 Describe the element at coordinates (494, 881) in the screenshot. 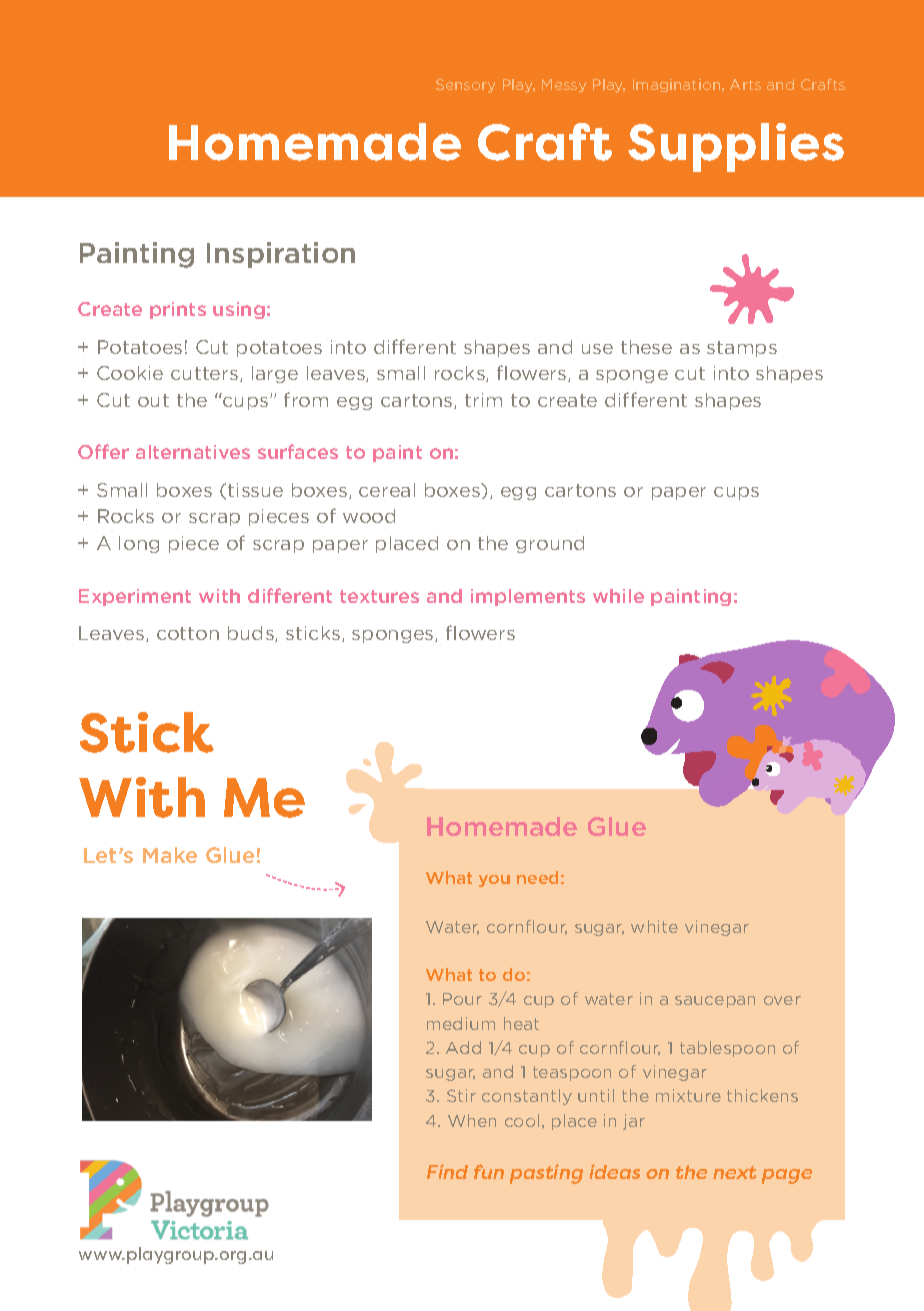

I see `you` at that location.
